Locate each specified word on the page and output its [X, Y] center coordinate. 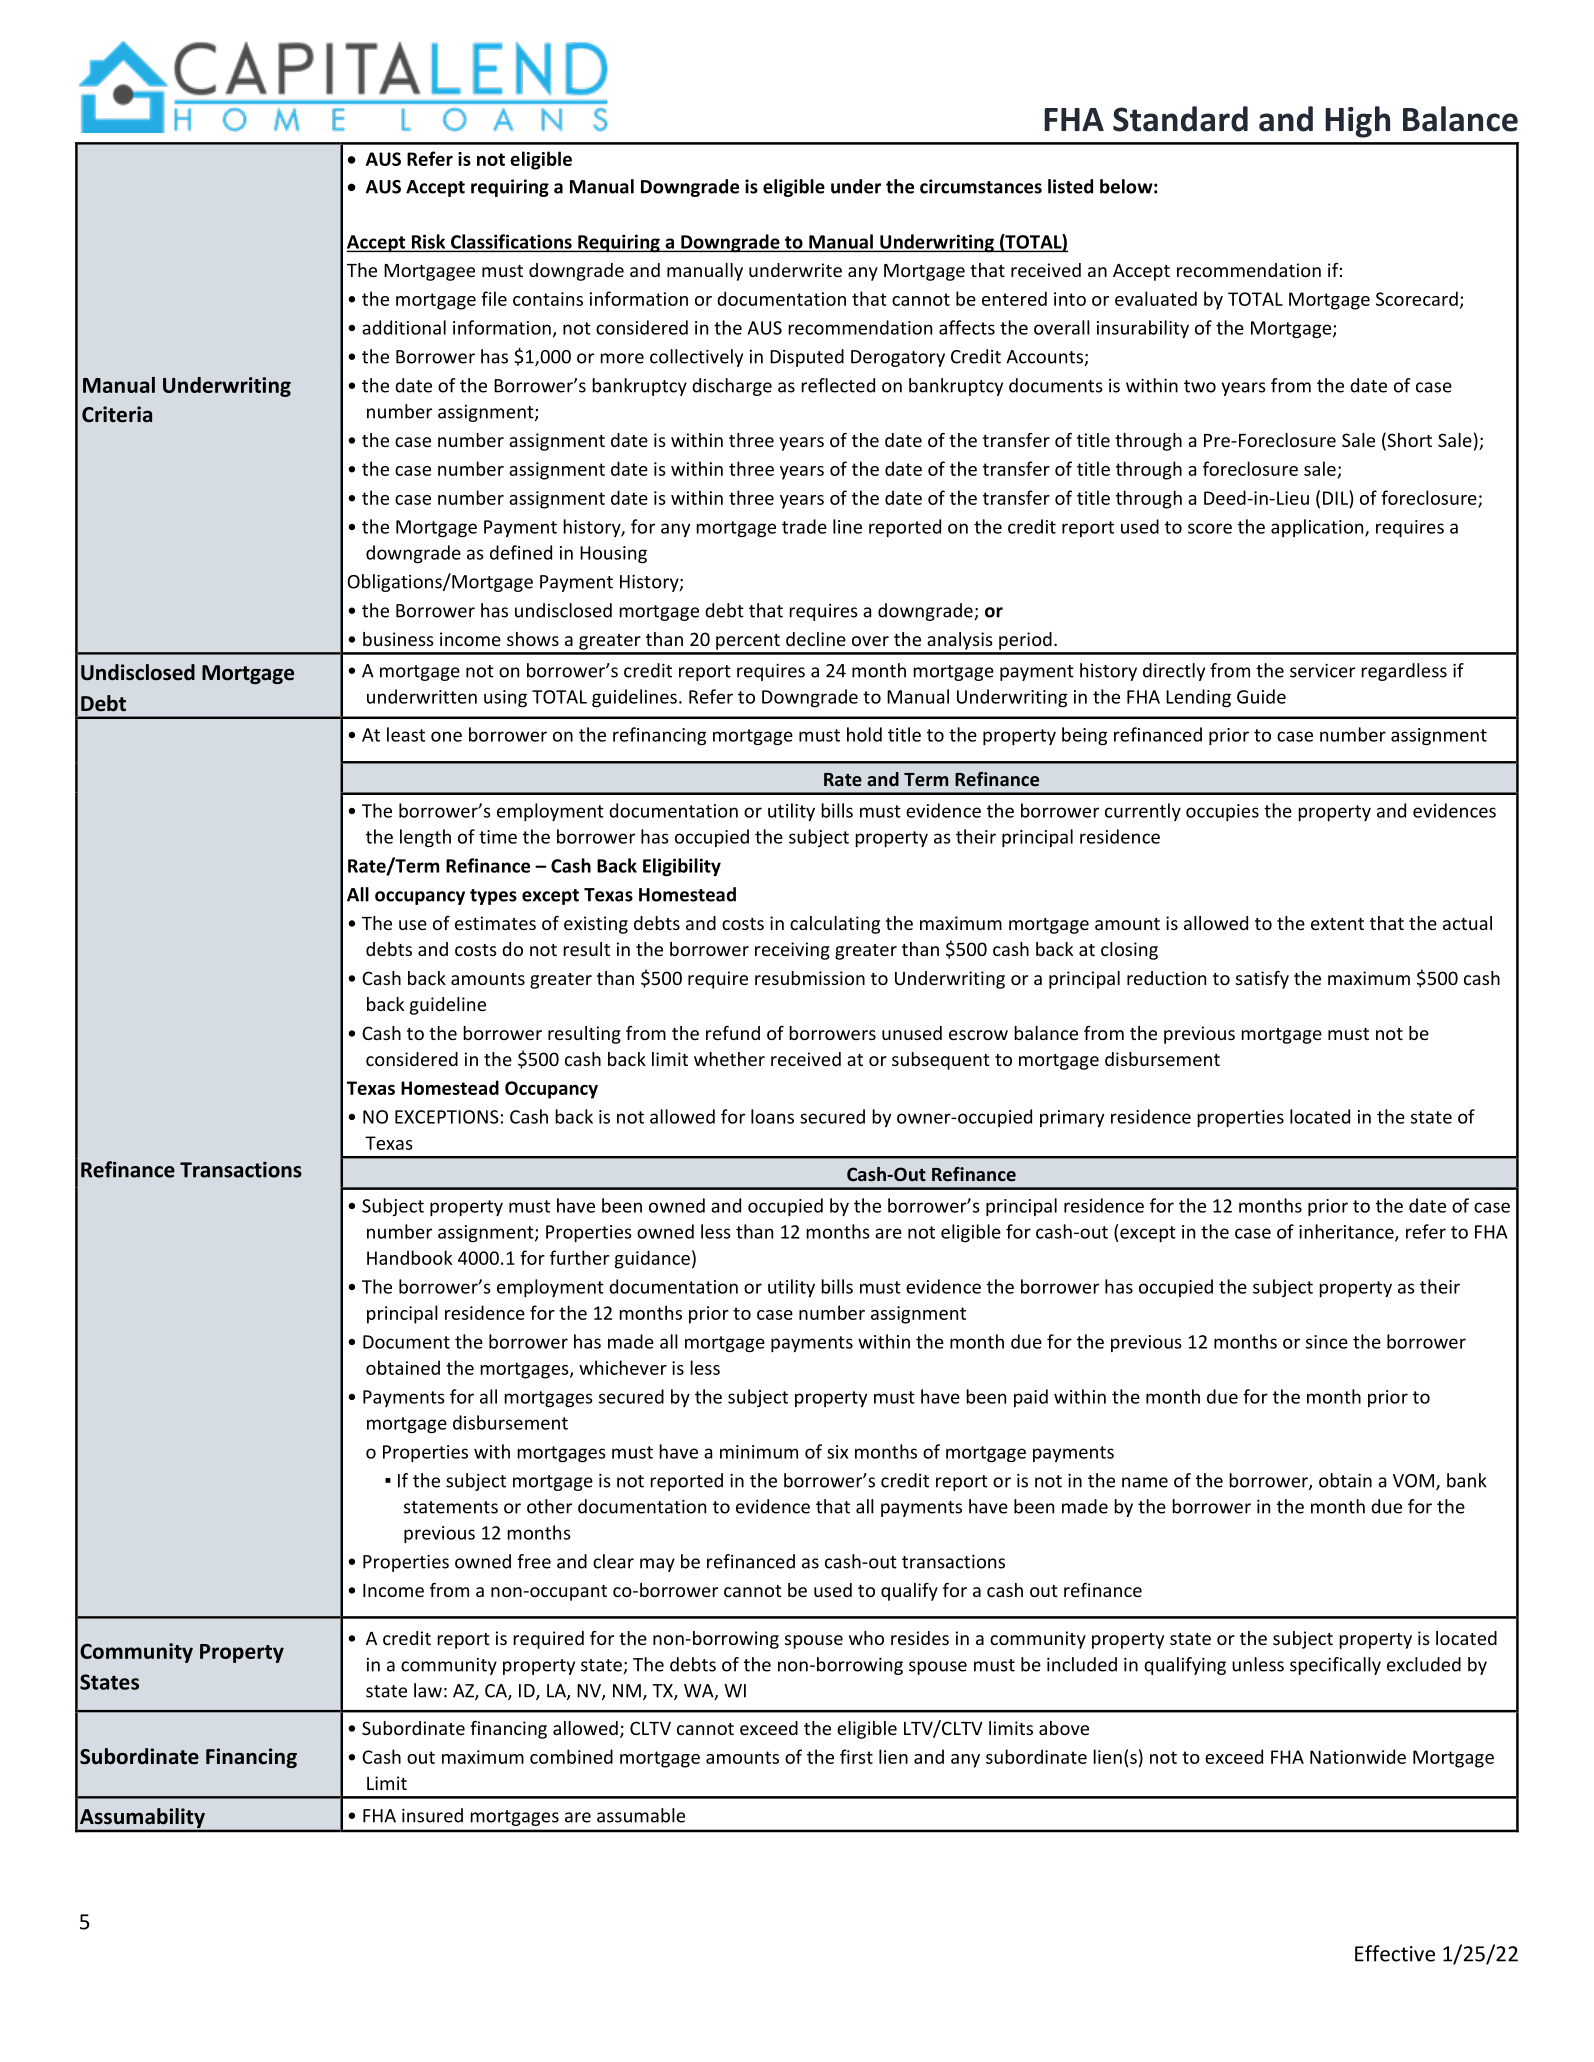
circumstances [981, 186]
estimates [495, 923]
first [856, 1756]
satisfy [1262, 980]
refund [733, 1033]
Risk [428, 242]
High [1357, 122]
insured [432, 1815]
